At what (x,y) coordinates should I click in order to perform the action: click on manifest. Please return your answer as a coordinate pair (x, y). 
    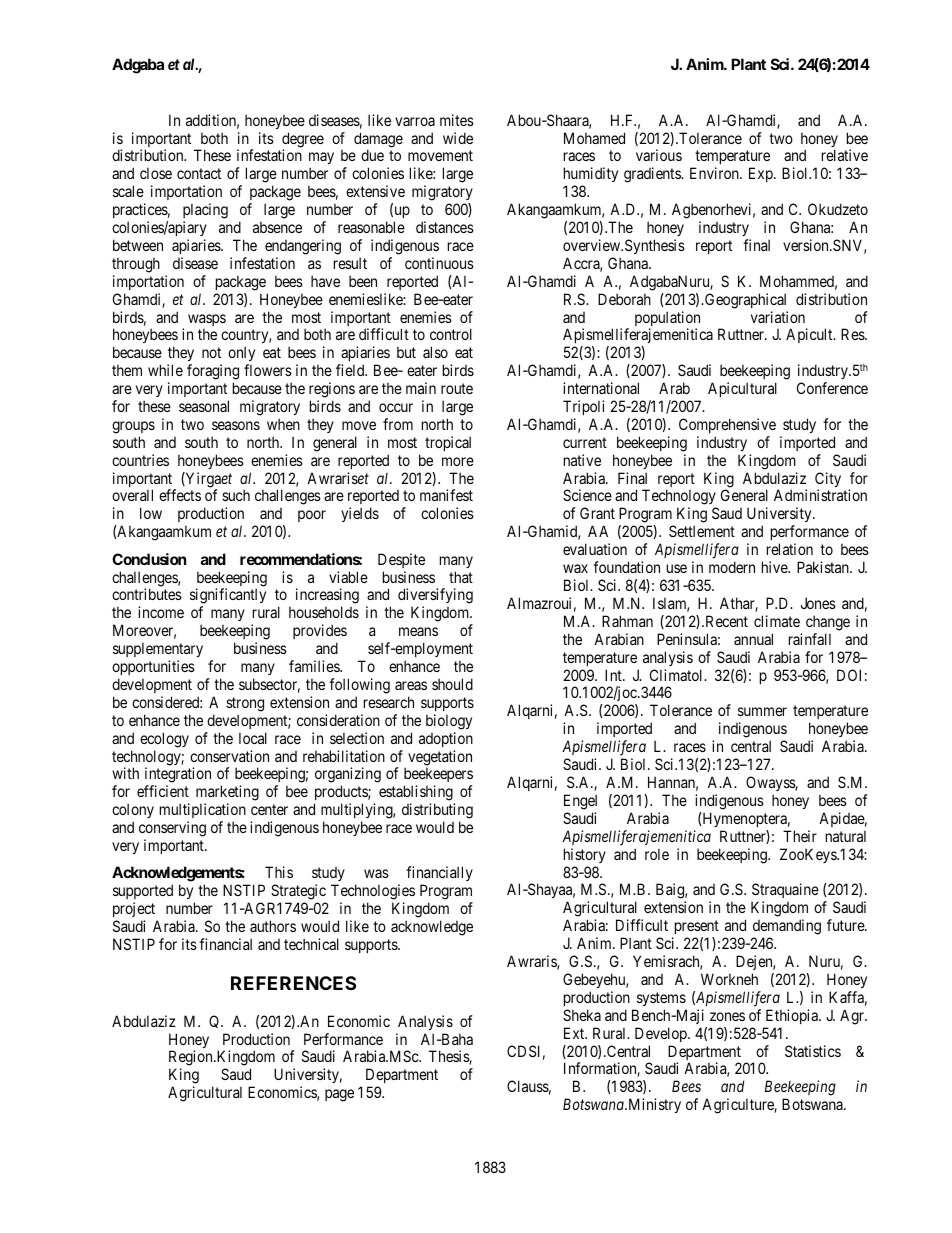
    Looking at the image, I should click on (446, 495).
